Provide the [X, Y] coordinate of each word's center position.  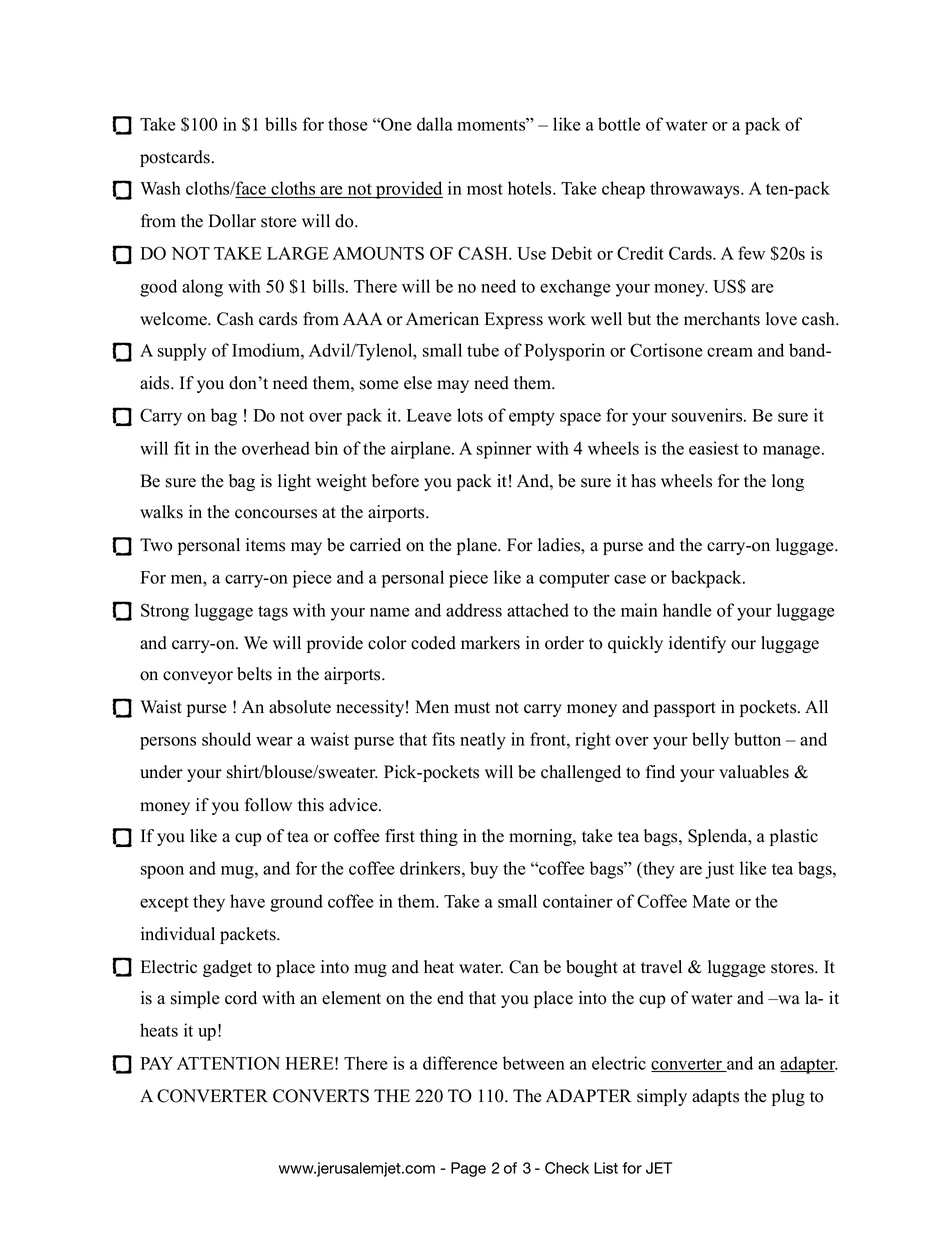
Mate [711, 901]
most [485, 189]
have [247, 901]
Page [468, 1169]
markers [490, 643]
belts [254, 674]
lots [470, 415]
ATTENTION [228, 1063]
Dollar [232, 221]
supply [182, 352]
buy [484, 870]
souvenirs [708, 415]
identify [697, 644]
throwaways [696, 190]
